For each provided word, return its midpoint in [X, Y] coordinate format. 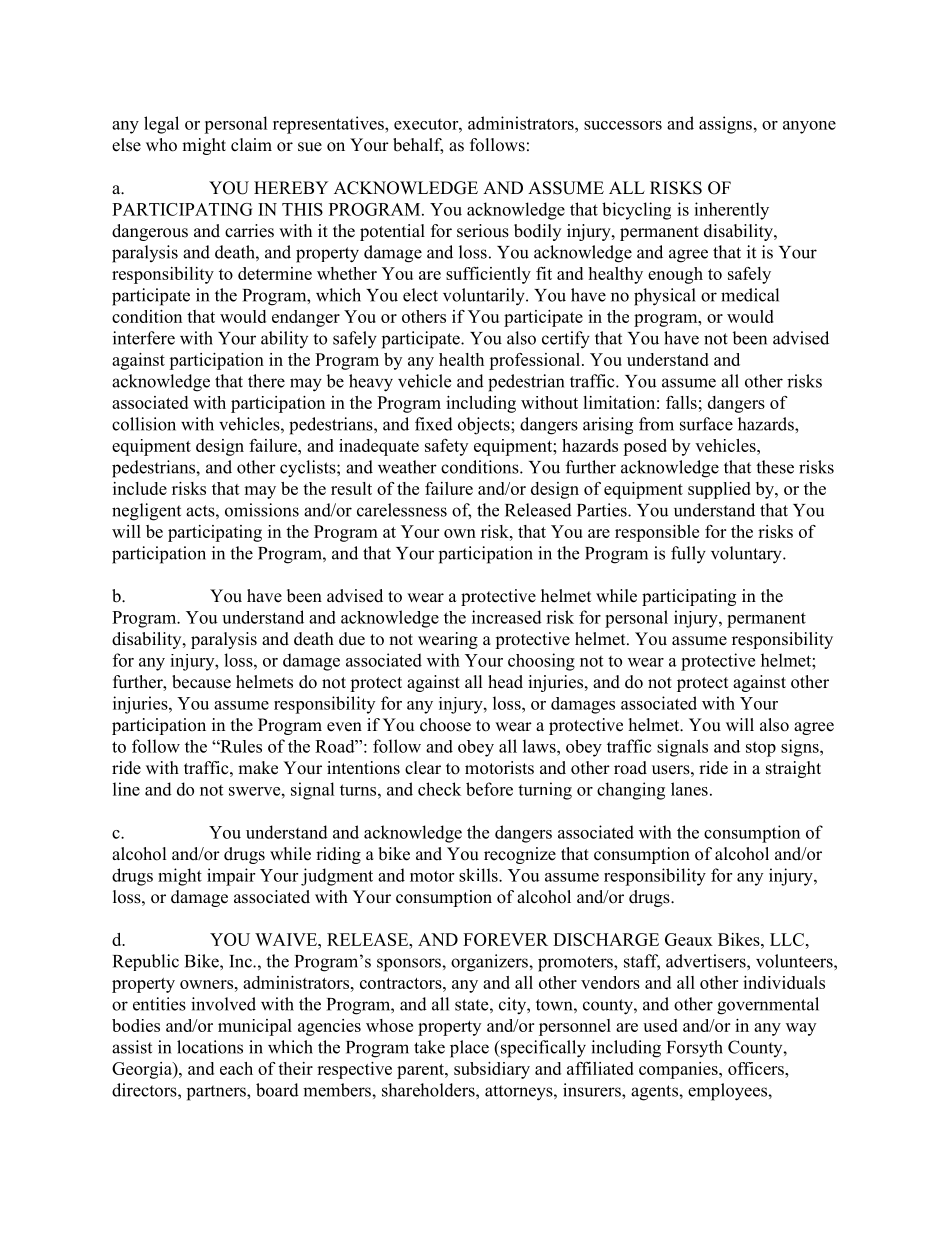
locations [210, 1047]
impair [231, 877]
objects [485, 426]
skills [479, 875]
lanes [689, 789]
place [469, 1049]
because [201, 682]
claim [251, 145]
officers [757, 1068]
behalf [418, 146]
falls [681, 402]
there [266, 381]
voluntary [747, 555]
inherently [731, 211]
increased [507, 617]
